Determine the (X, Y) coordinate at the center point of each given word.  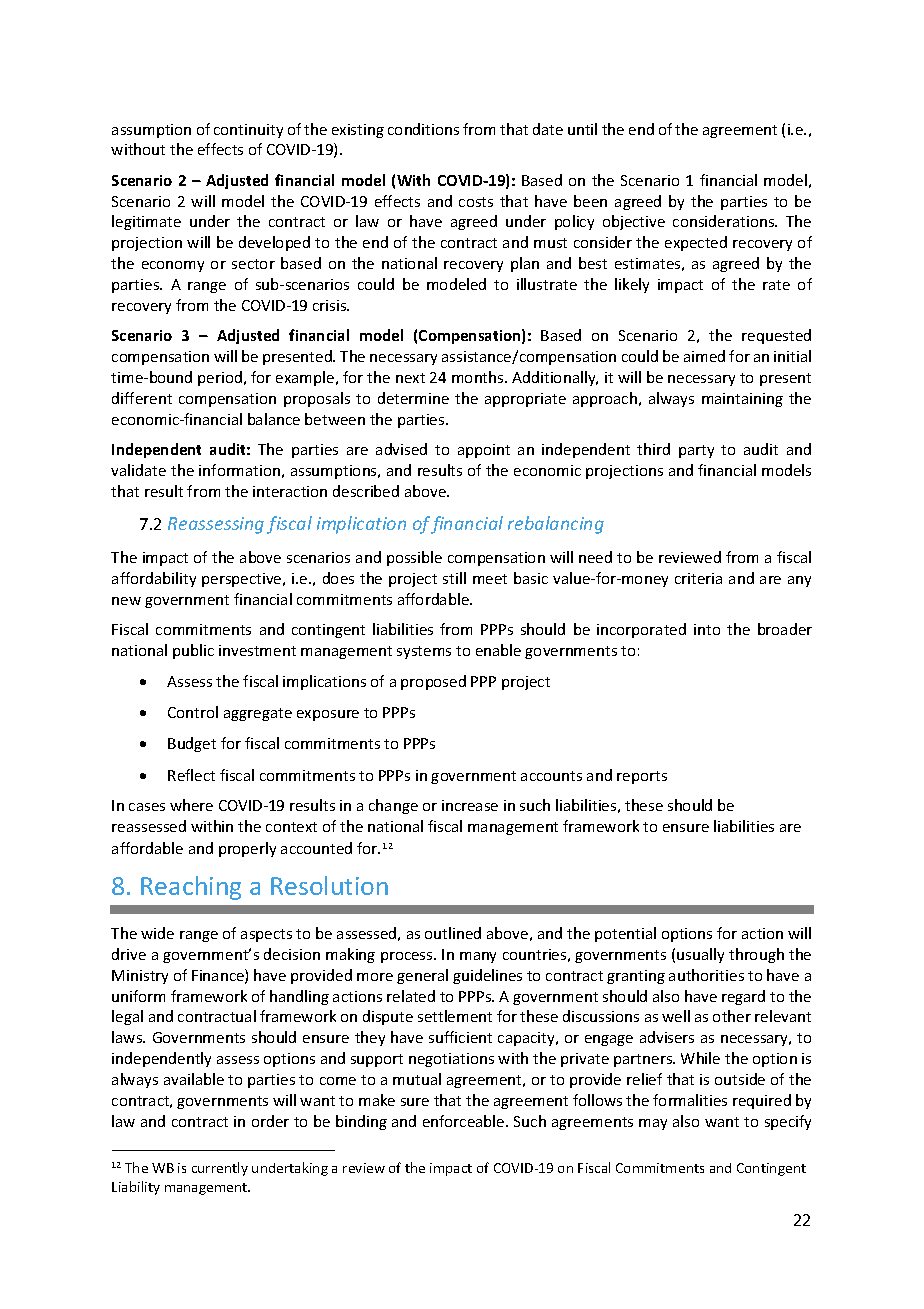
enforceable (465, 1121)
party (696, 451)
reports (642, 777)
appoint (484, 451)
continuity (248, 131)
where (191, 805)
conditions (423, 129)
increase (470, 805)
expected (696, 243)
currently (220, 1169)
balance (274, 419)
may (653, 1124)
